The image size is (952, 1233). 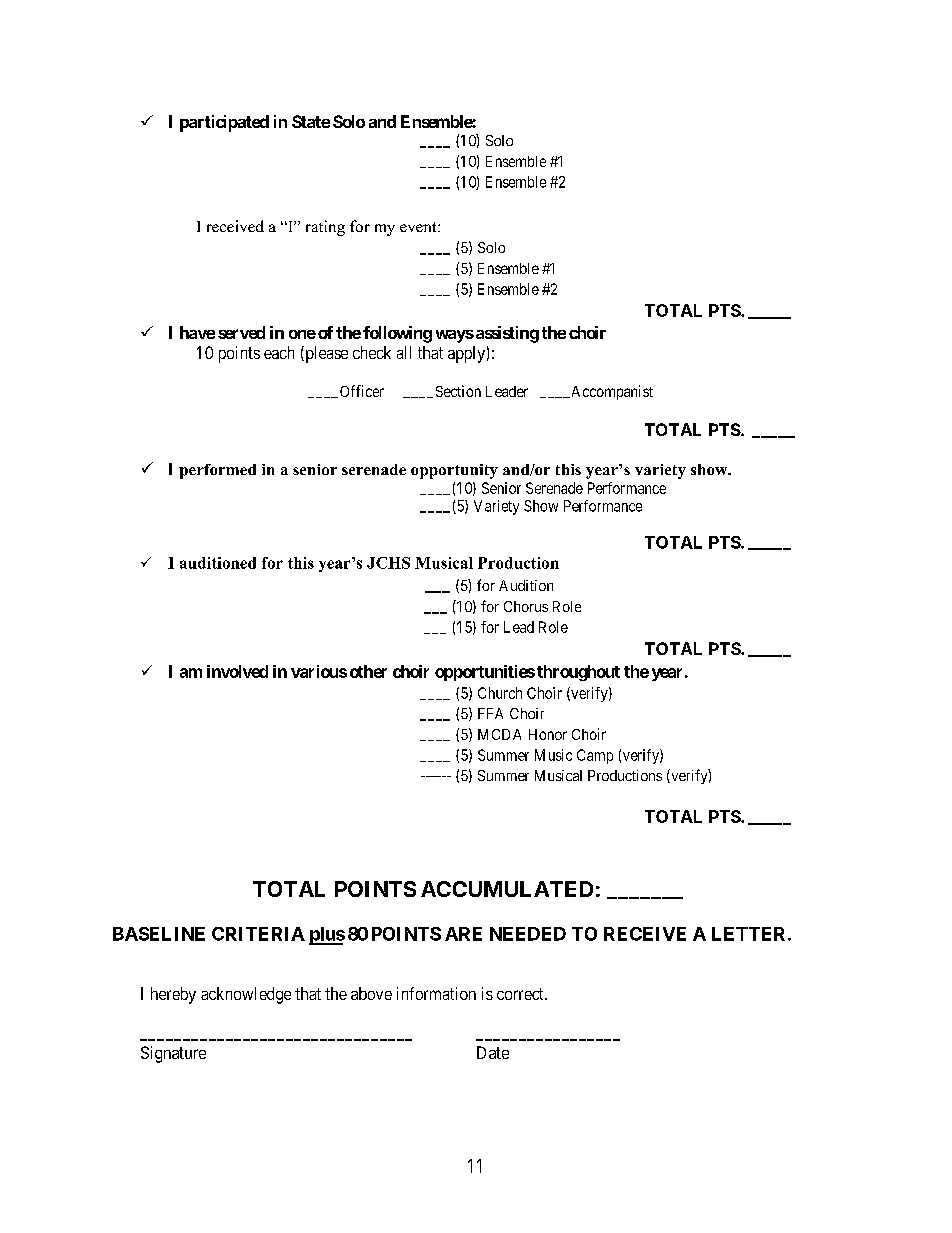 What do you see at coordinates (506, 334) in the screenshot?
I see `assisting` at bounding box center [506, 334].
